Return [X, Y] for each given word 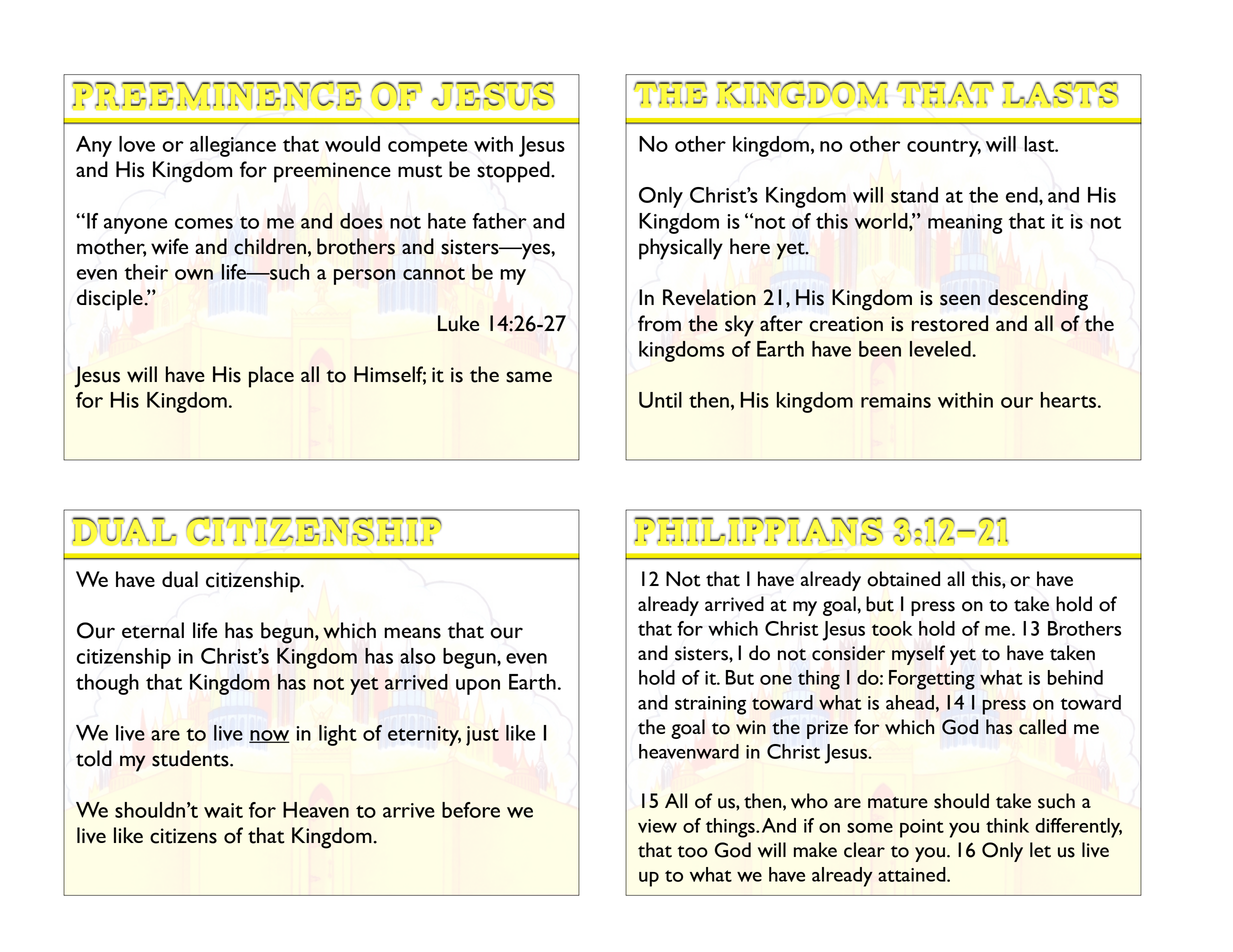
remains [896, 400]
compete [427, 148]
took [892, 628]
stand [914, 195]
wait [223, 810]
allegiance [233, 146]
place [271, 377]
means [412, 633]
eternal [153, 630]
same [529, 377]
